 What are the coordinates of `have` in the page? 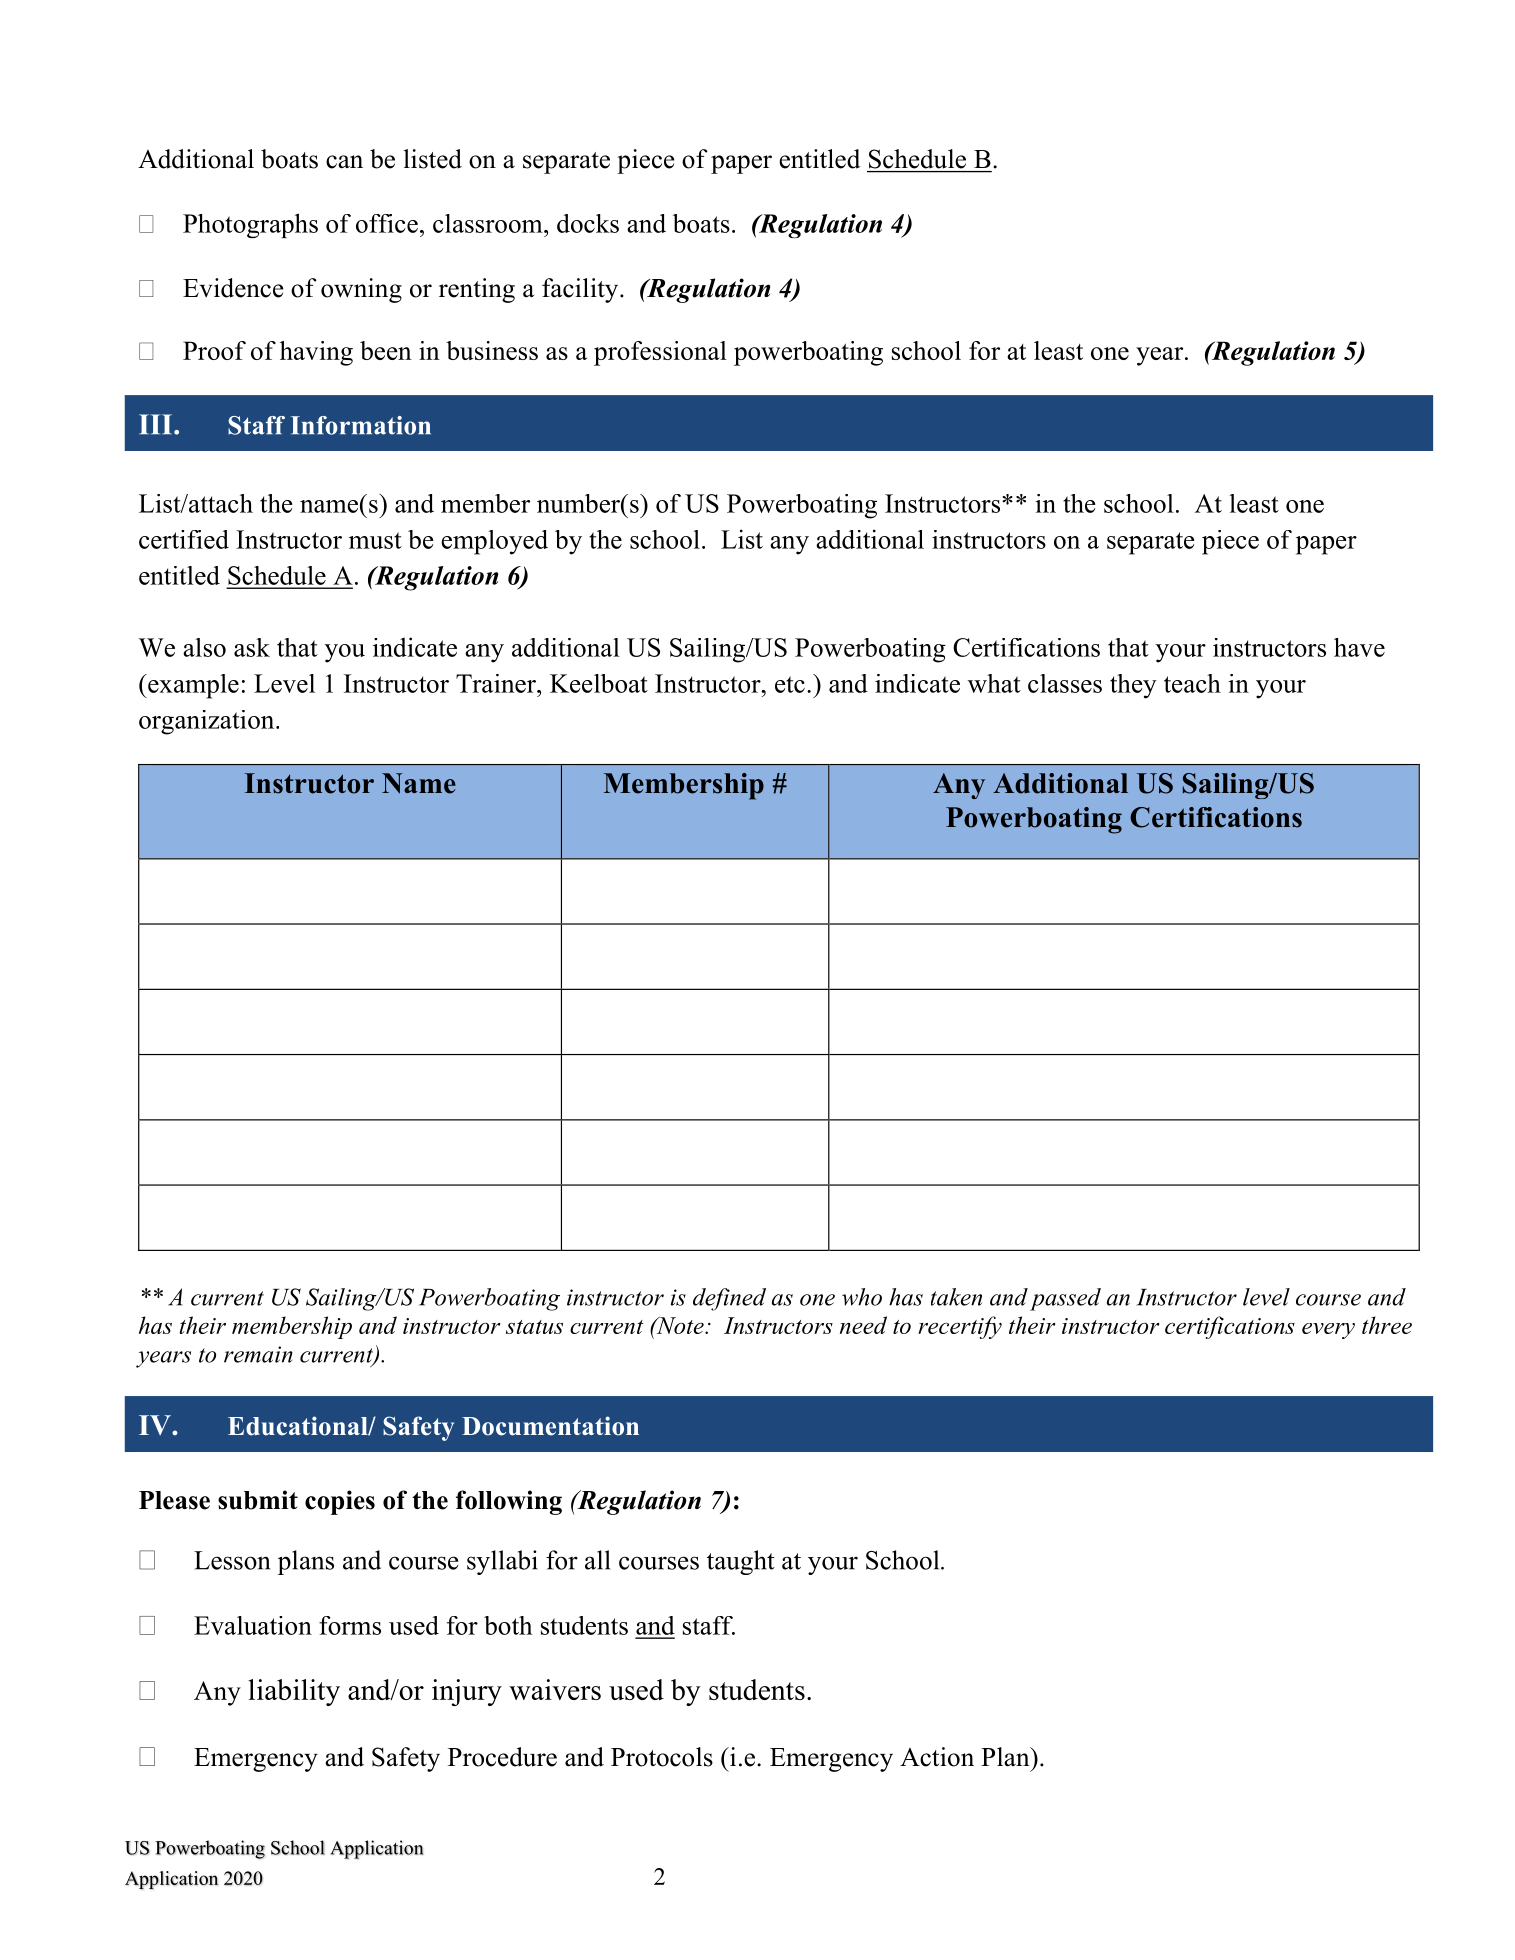 It's located at (1359, 647).
